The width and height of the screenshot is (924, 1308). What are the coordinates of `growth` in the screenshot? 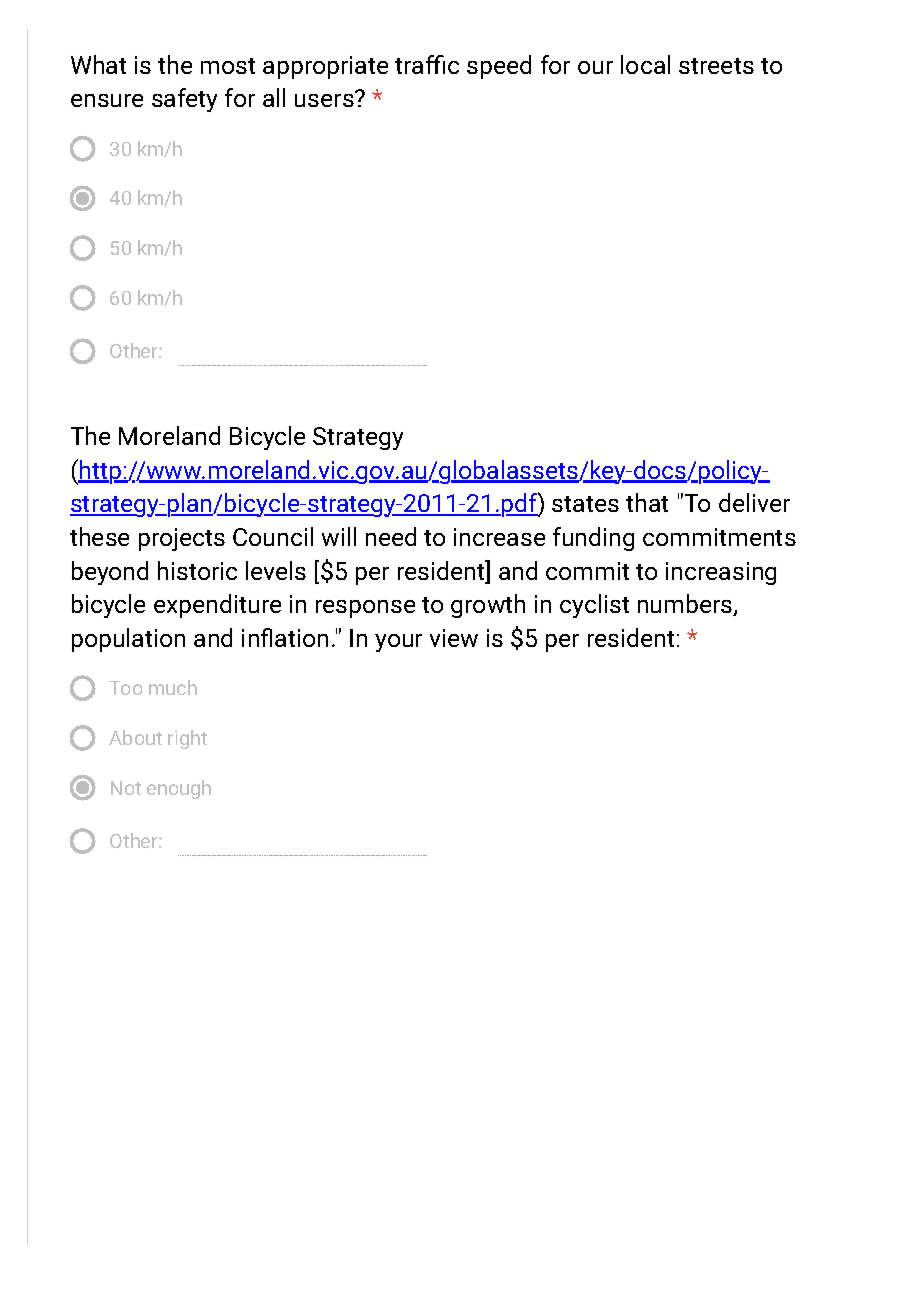 It's located at (488, 606).
